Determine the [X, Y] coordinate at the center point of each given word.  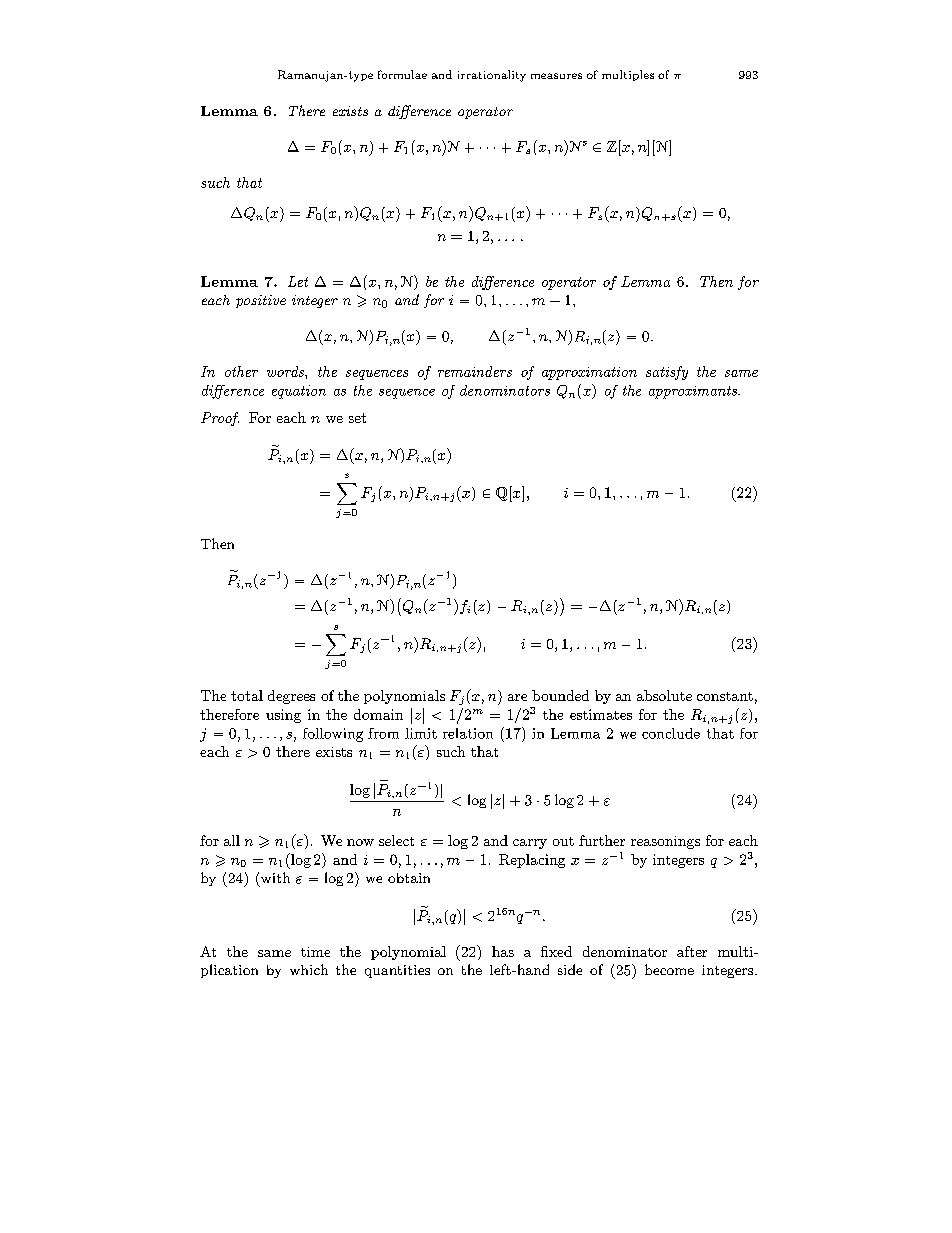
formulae [402, 74]
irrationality [492, 76]
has [503, 951]
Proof [220, 419]
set [357, 418]
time [315, 952]
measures [556, 76]
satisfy [667, 373]
